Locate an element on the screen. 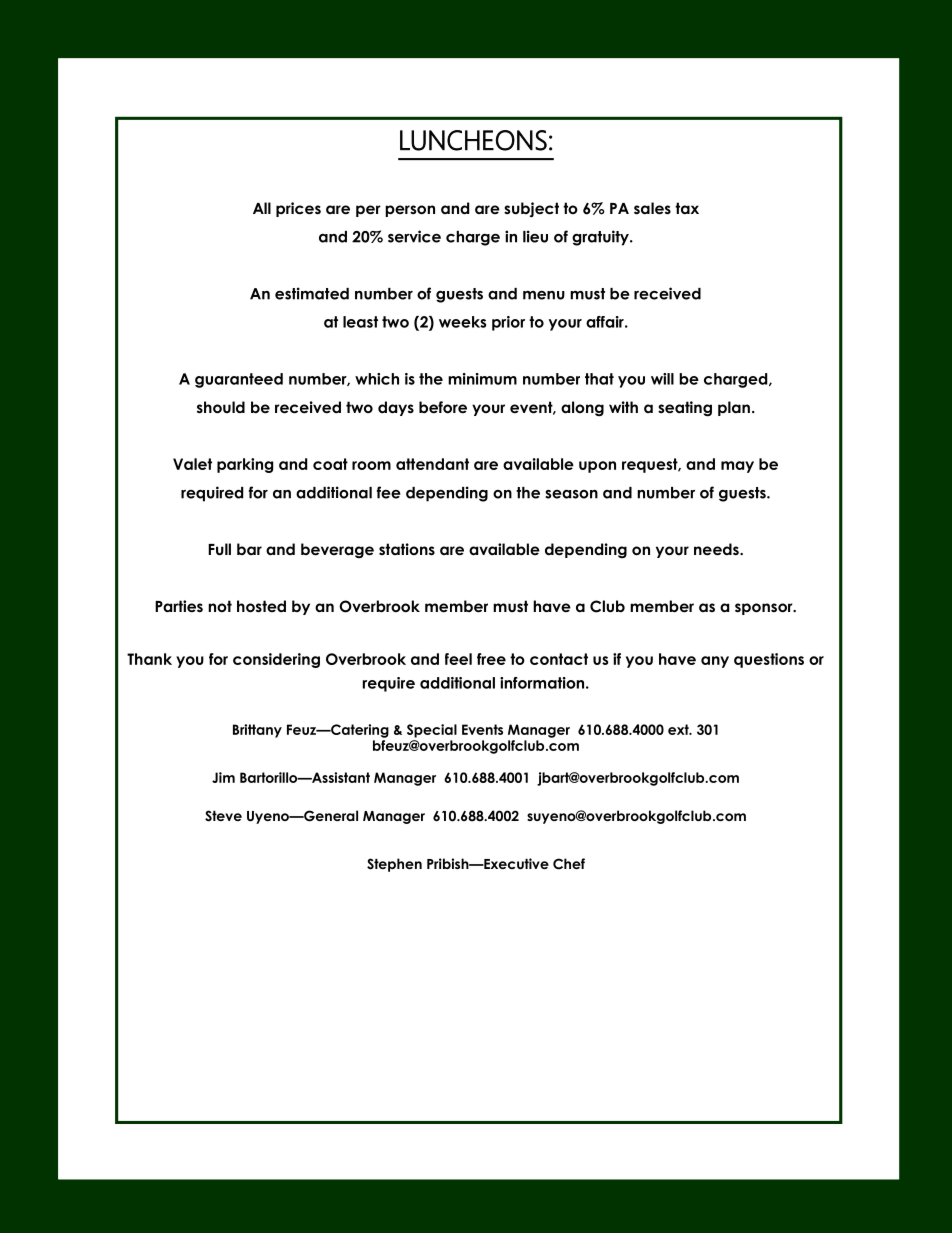  ext is located at coordinates (679, 729).
